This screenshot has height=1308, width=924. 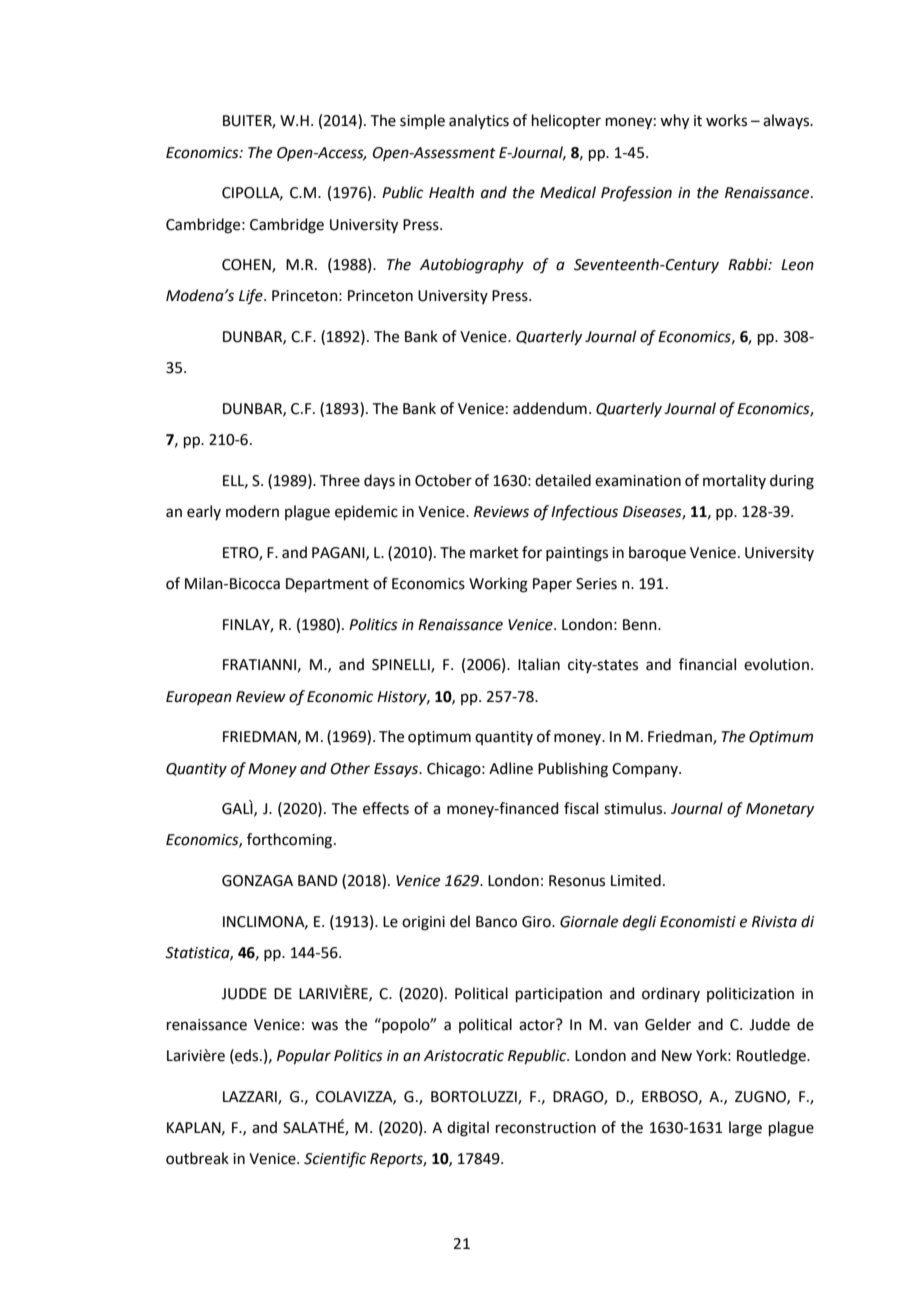 What do you see at coordinates (657, 553) in the screenshot?
I see `baroque` at bounding box center [657, 553].
